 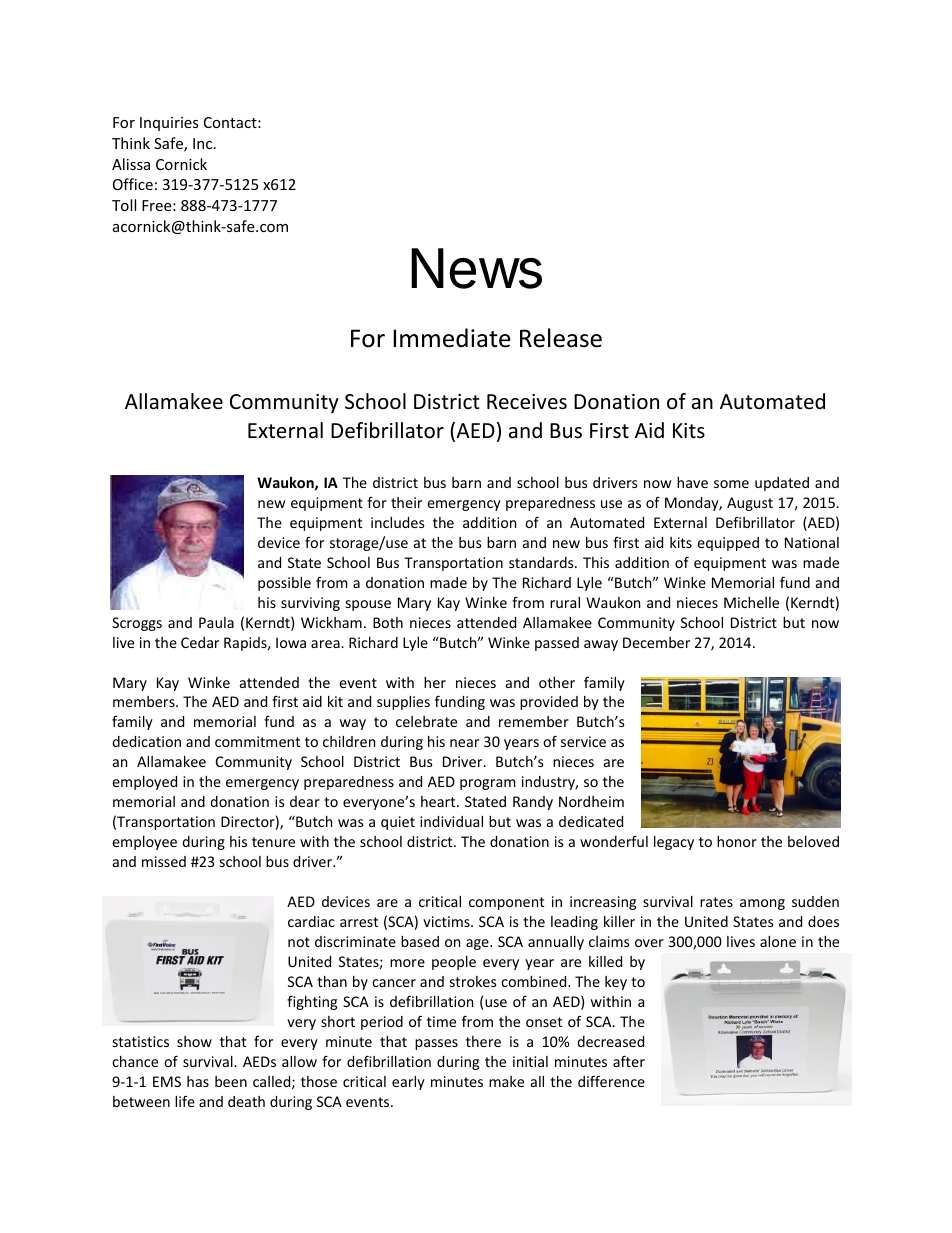 What do you see at coordinates (169, 124) in the screenshot?
I see `Inquiries` at bounding box center [169, 124].
